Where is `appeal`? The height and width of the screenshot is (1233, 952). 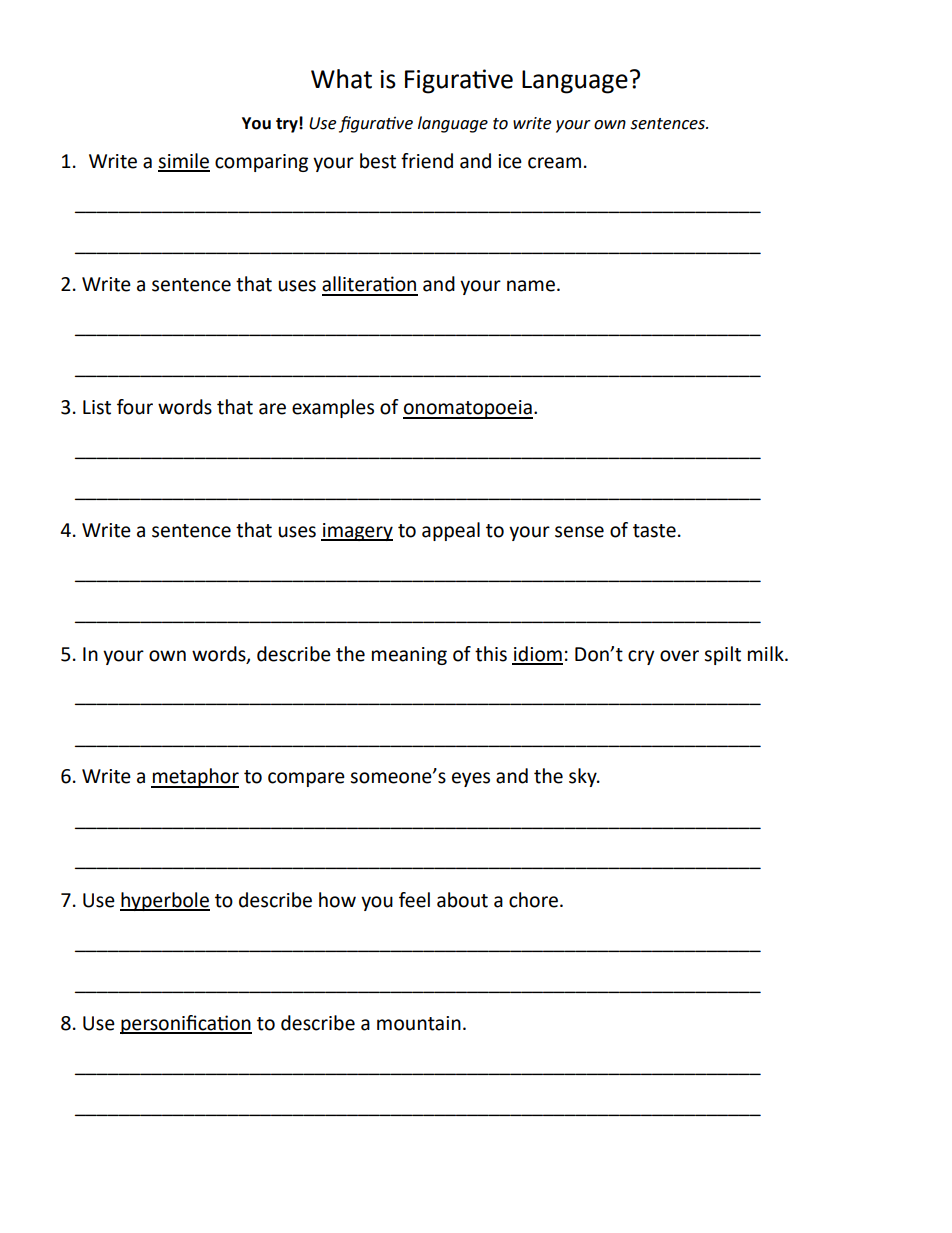 appeal is located at coordinates (451, 531).
